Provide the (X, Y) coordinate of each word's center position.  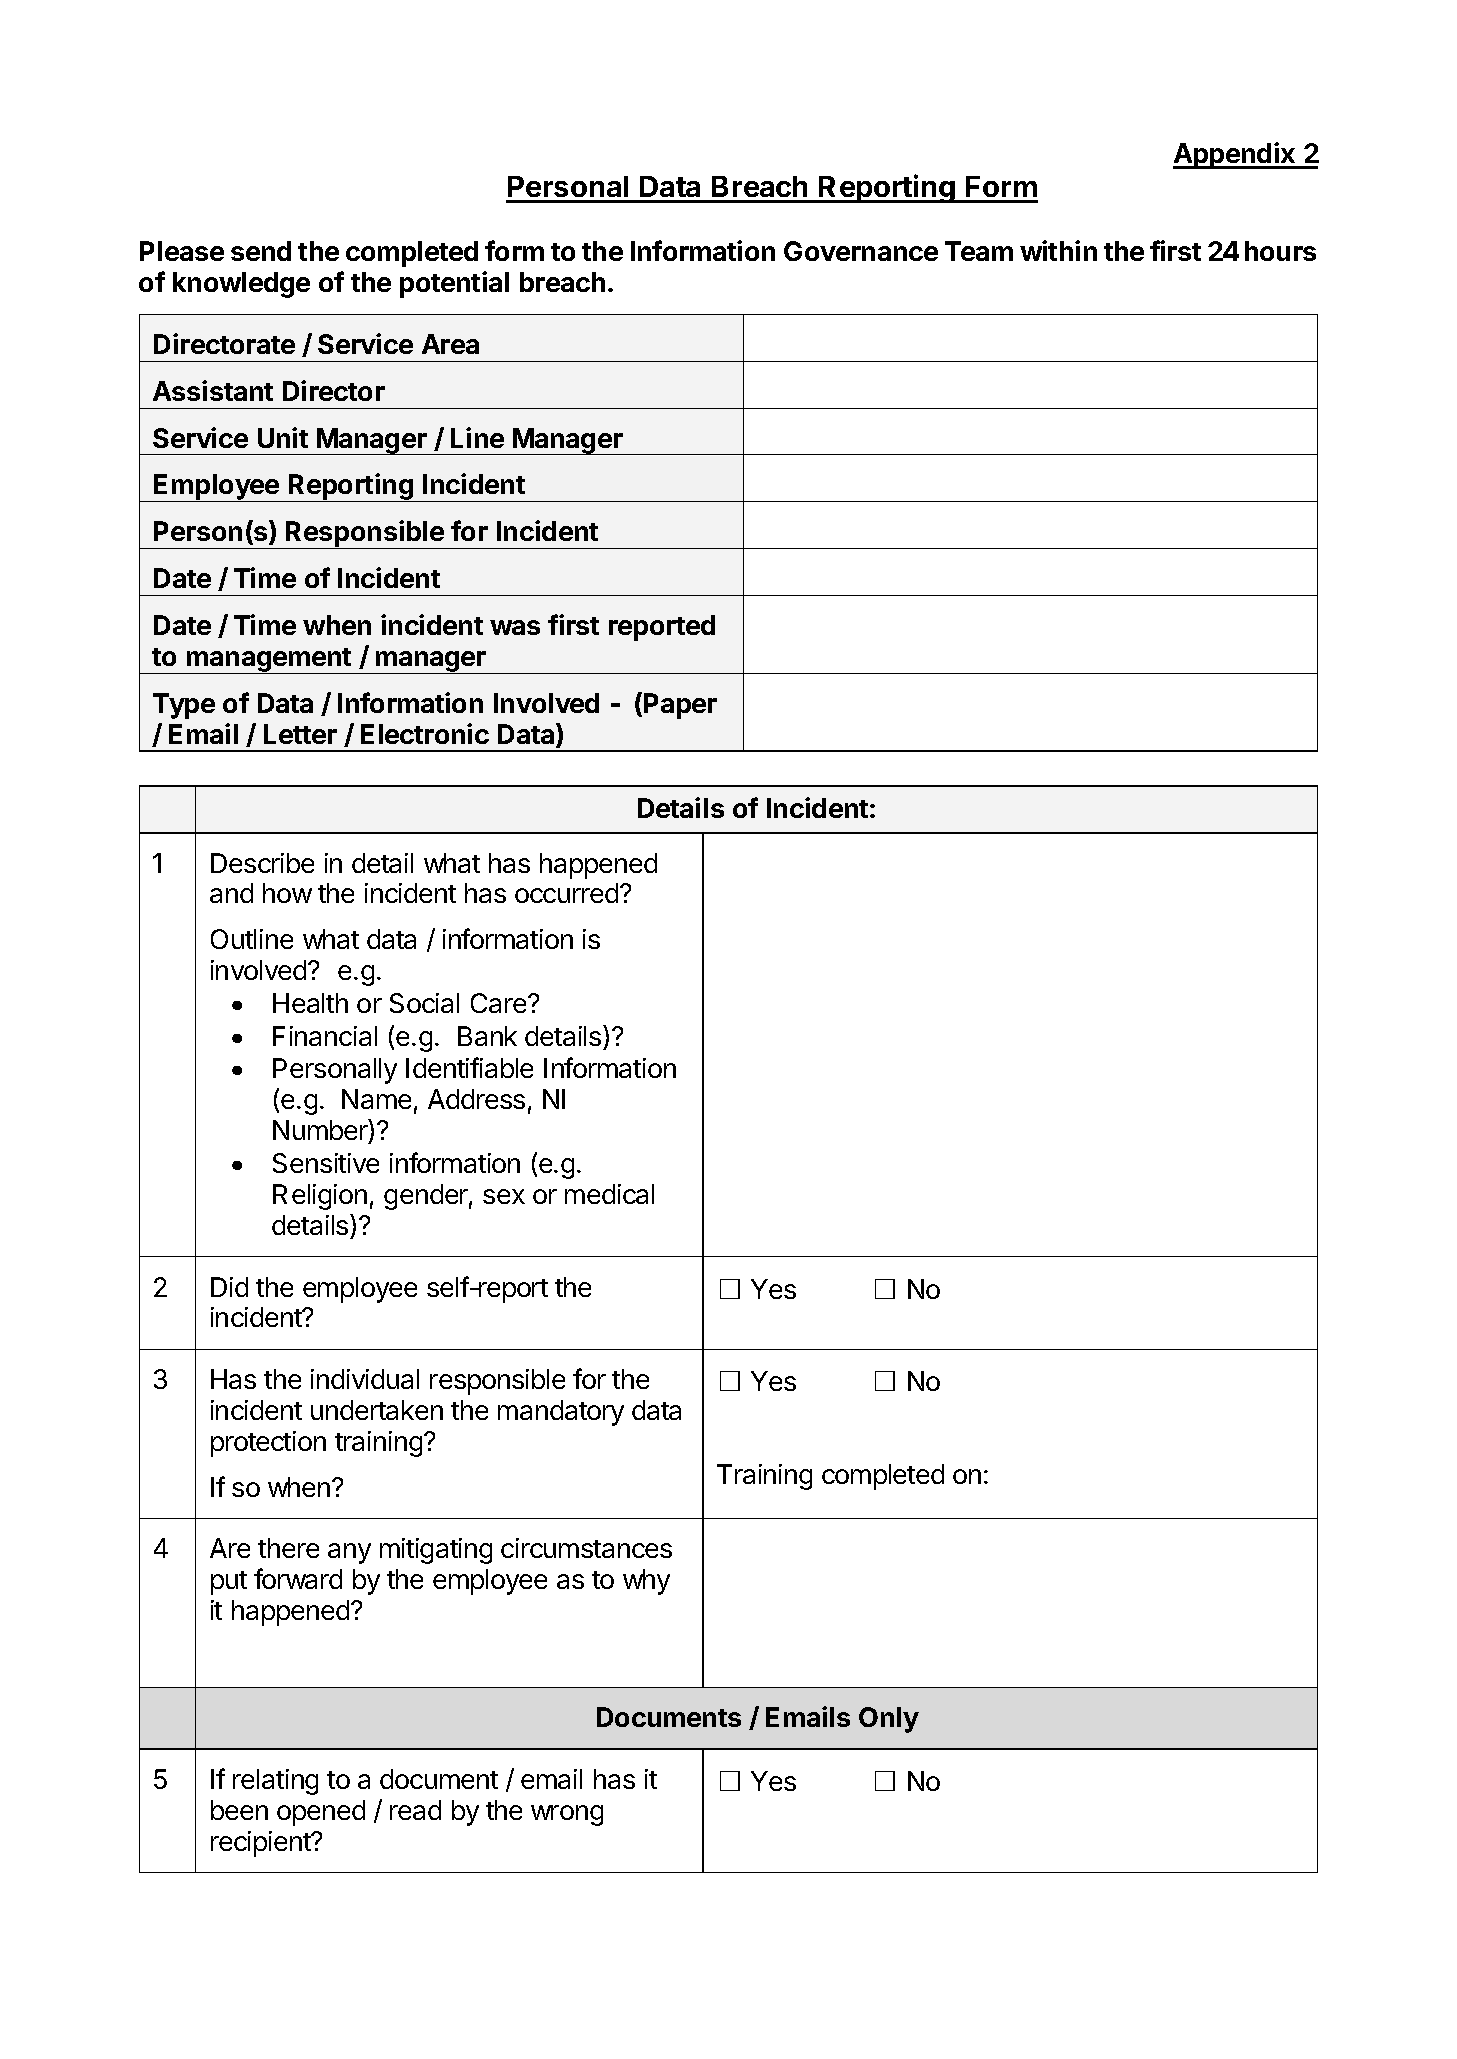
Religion (320, 1197)
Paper (680, 706)
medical (609, 1194)
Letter (300, 734)
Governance (861, 251)
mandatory (561, 1413)
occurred (566, 893)
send (261, 251)
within (1058, 250)
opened (321, 1813)
